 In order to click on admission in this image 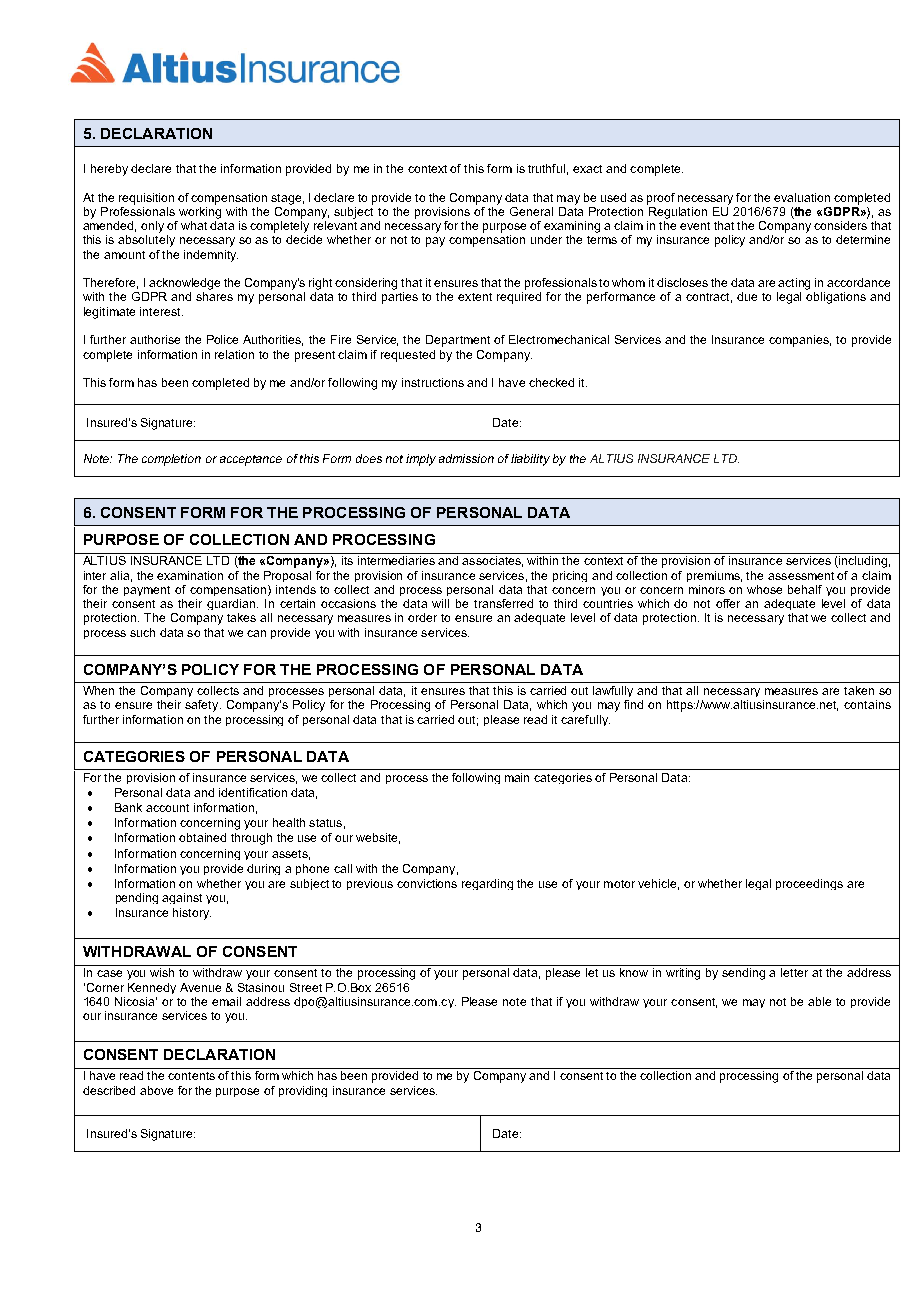, I will do `click(466, 458)`.
